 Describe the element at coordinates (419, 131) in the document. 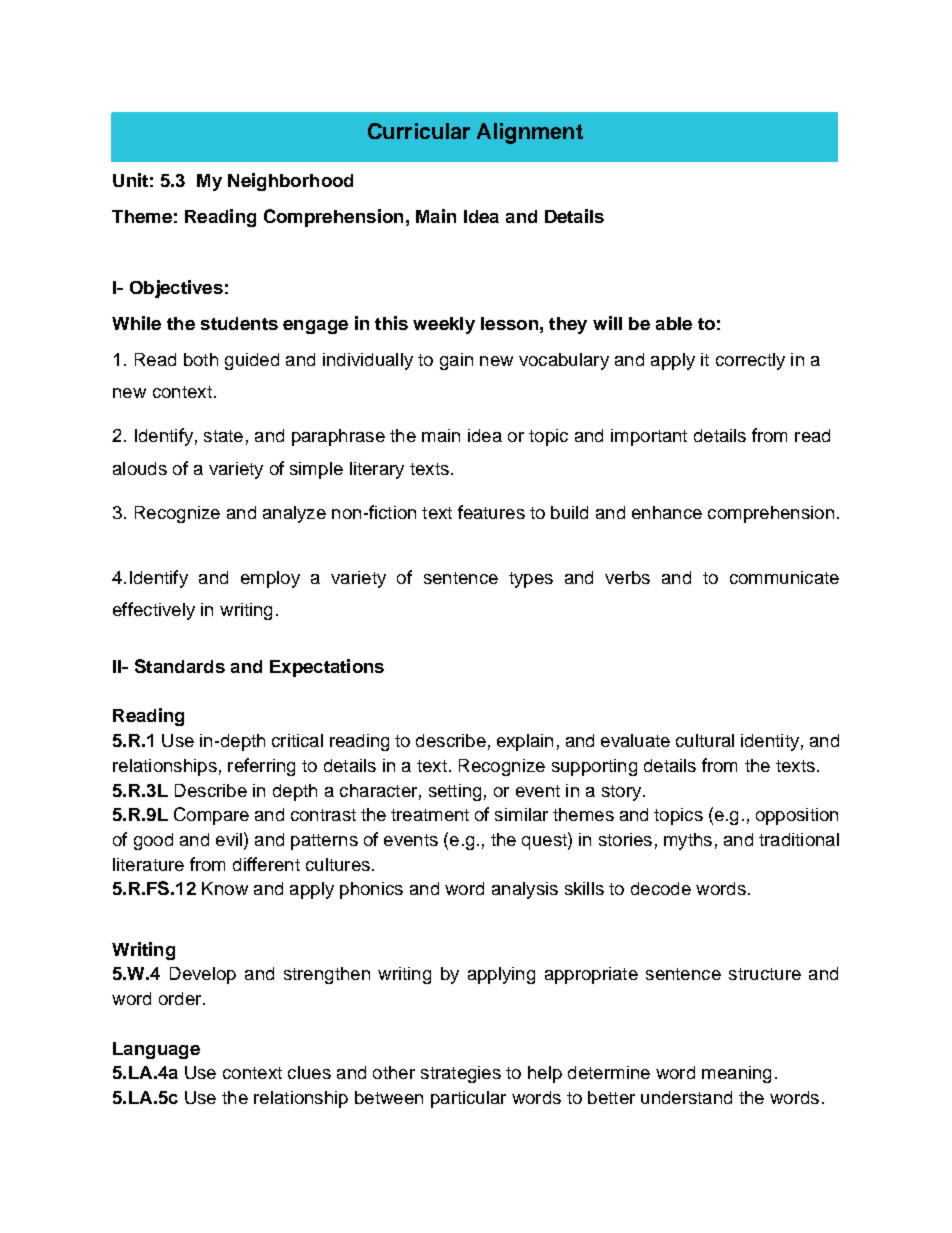

I see `Curricular` at that location.
